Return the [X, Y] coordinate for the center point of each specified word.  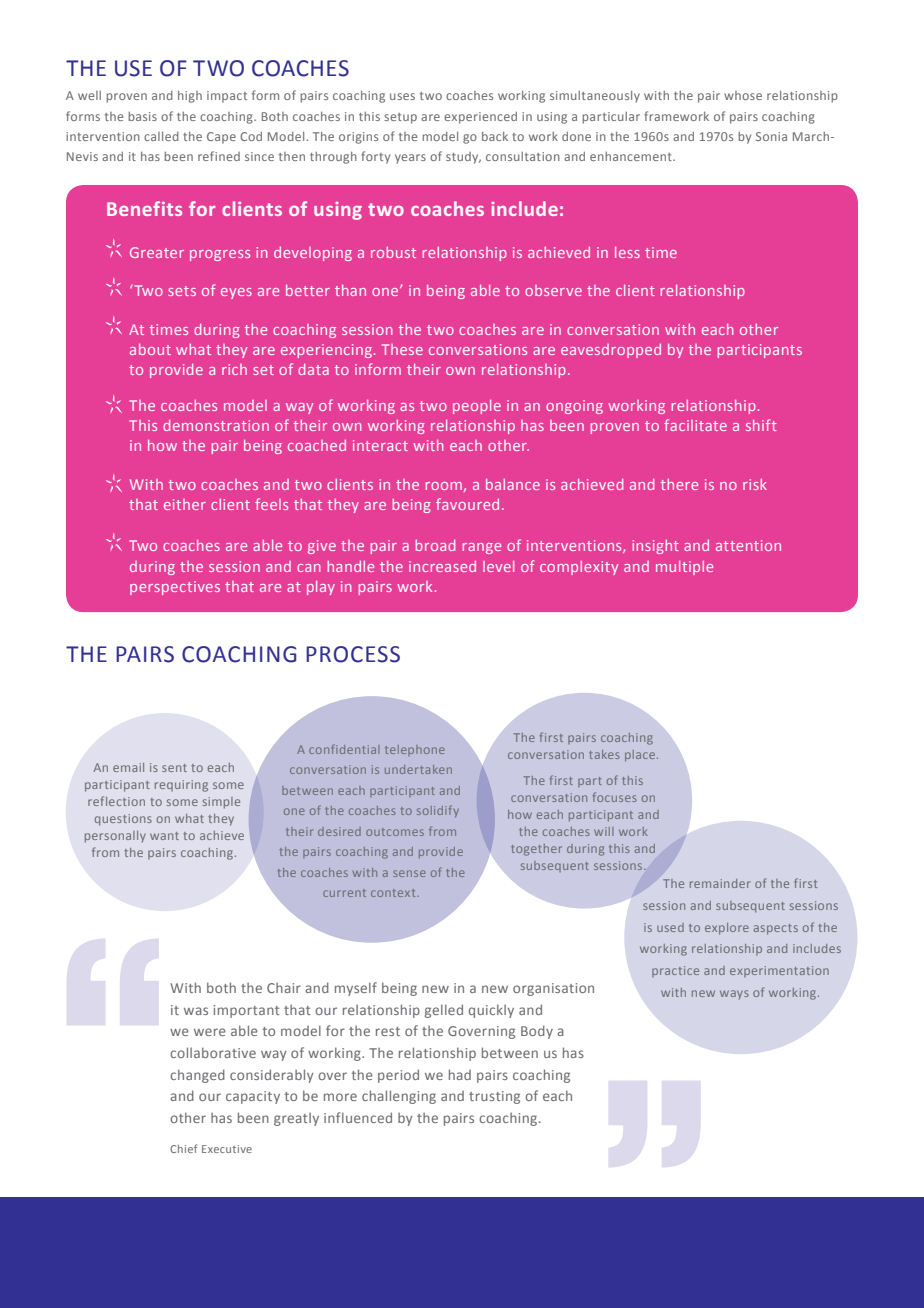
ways [734, 994]
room [444, 486]
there [679, 484]
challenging [399, 1097]
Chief [183, 1148]
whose [743, 95]
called [161, 136]
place [641, 756]
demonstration [216, 425]
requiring [181, 786]
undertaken [418, 769]
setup [400, 118]
